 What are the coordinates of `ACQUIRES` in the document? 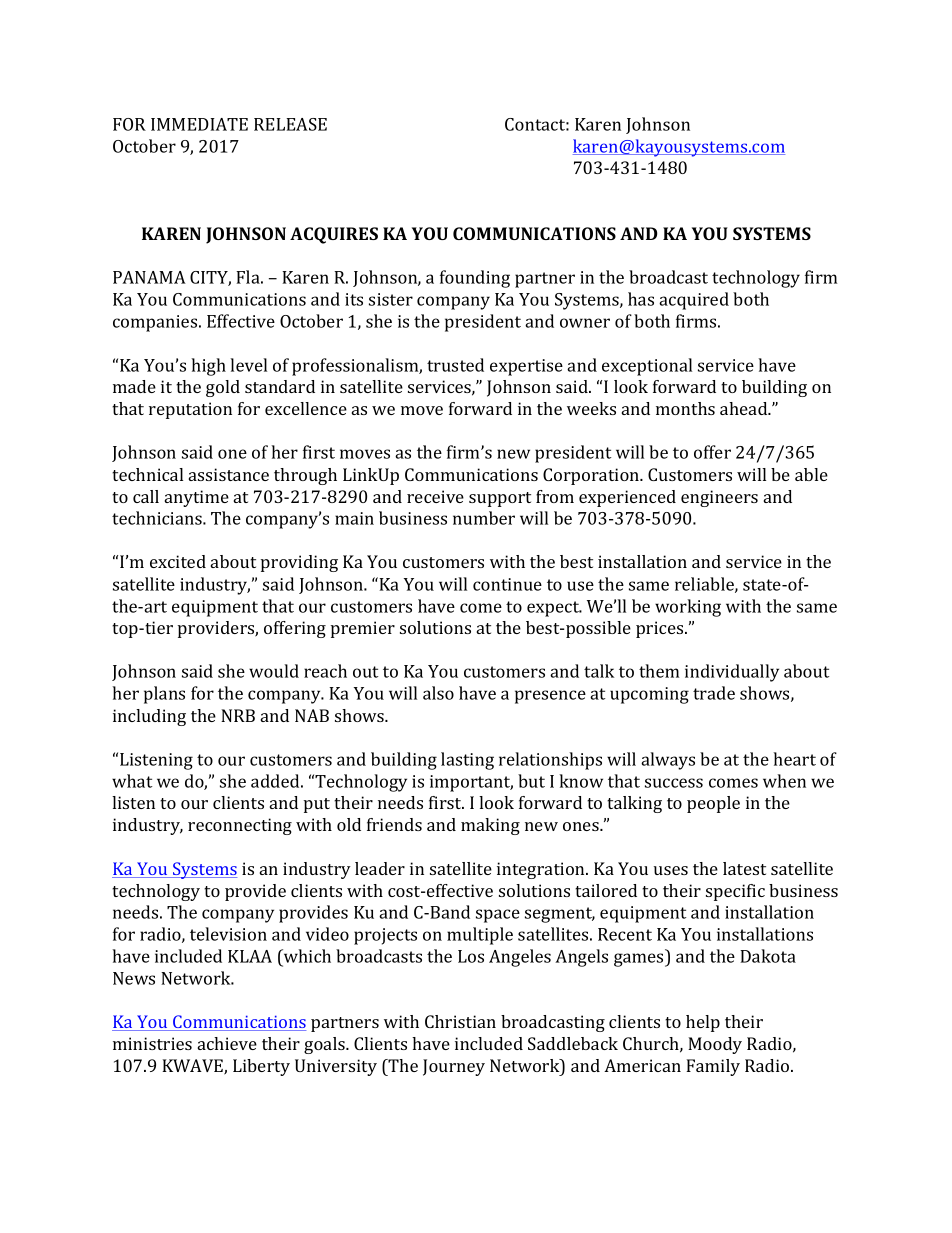 It's located at (334, 235).
